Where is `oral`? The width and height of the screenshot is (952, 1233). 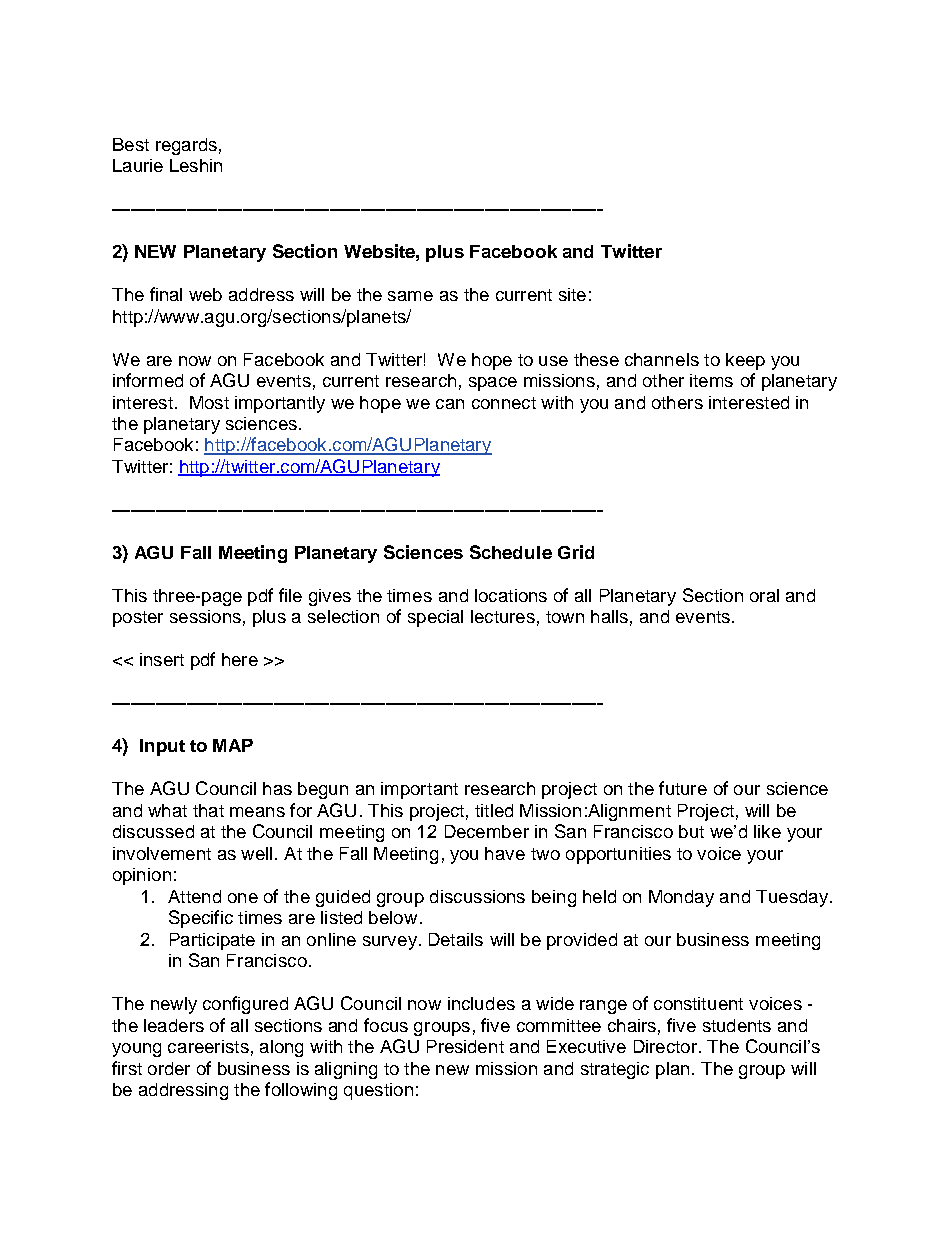 oral is located at coordinates (764, 595).
